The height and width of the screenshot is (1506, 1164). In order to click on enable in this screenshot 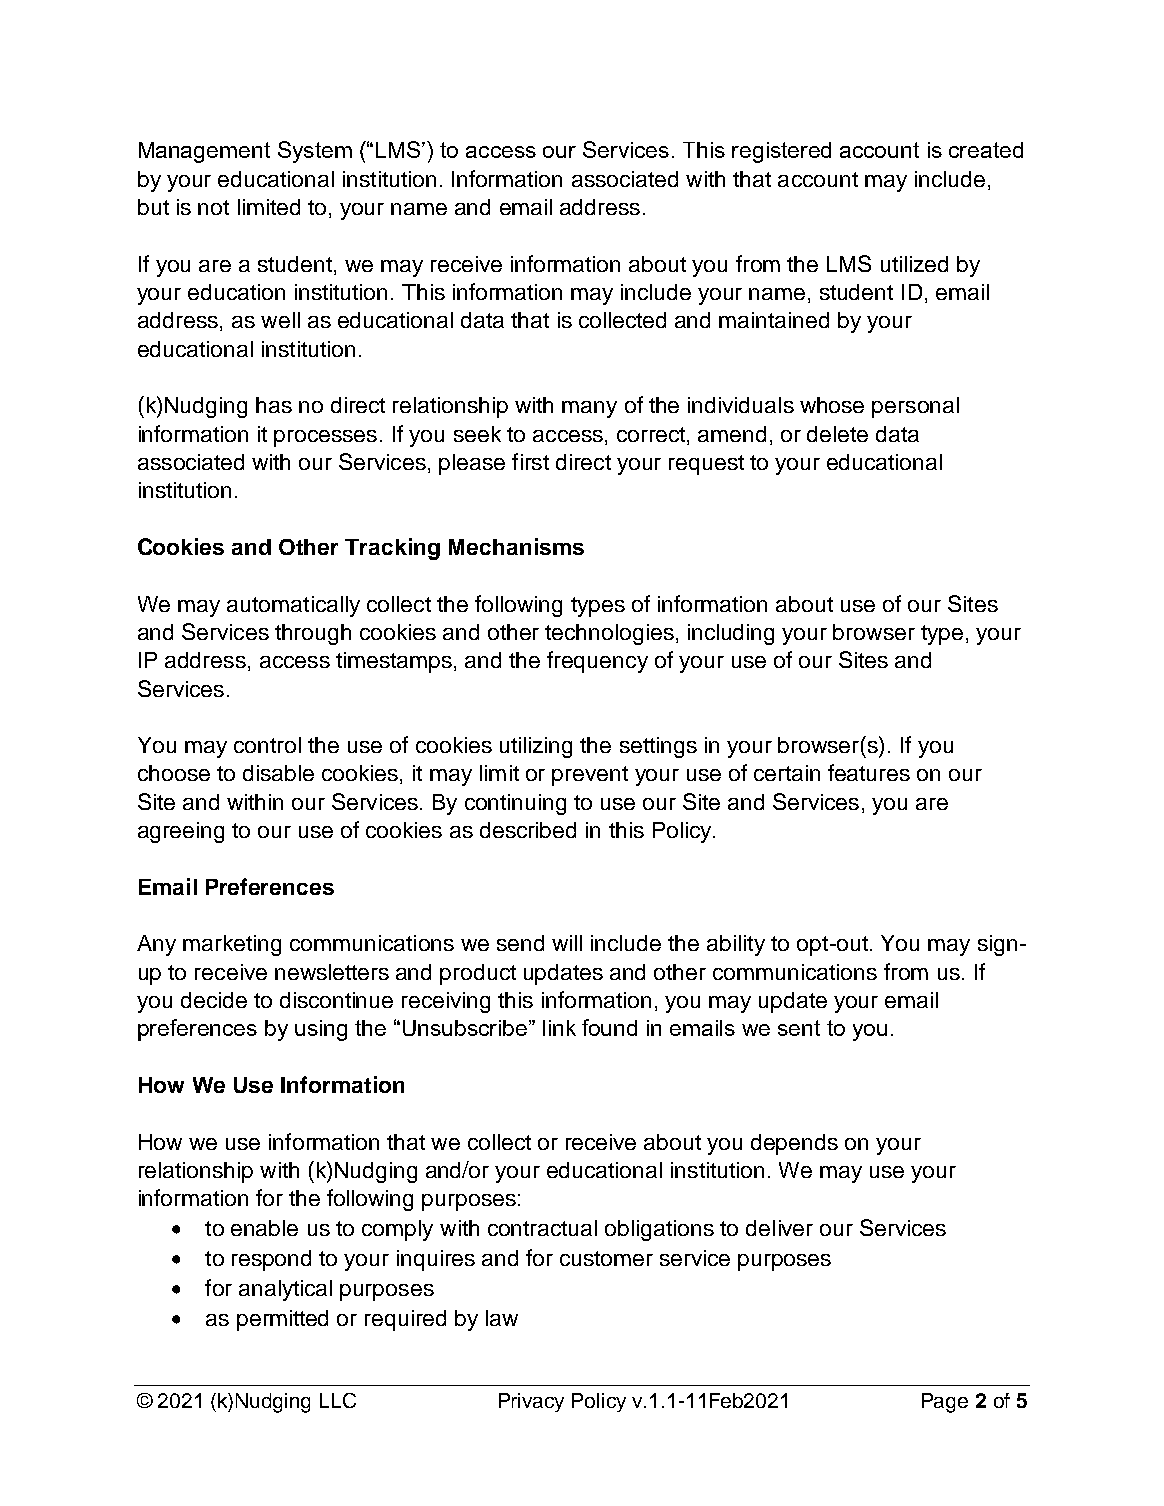, I will do `click(264, 1228)`.
